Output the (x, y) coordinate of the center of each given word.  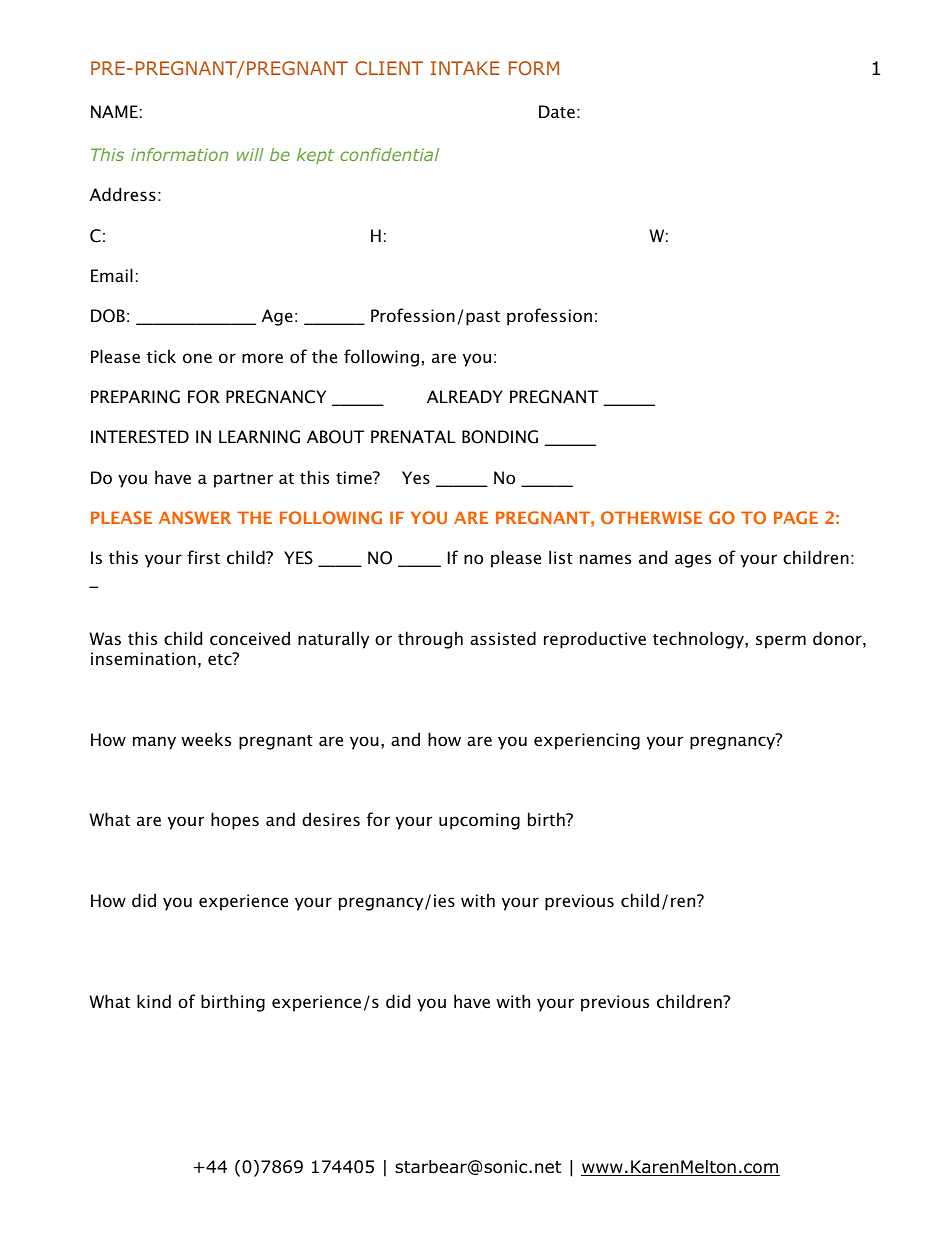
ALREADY (465, 396)
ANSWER (195, 517)
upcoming (479, 821)
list (561, 557)
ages (693, 561)
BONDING (500, 437)
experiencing (587, 741)
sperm (781, 642)
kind (154, 1001)
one (197, 358)
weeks (206, 739)
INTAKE (465, 68)
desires (331, 819)
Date (557, 111)
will (250, 154)
